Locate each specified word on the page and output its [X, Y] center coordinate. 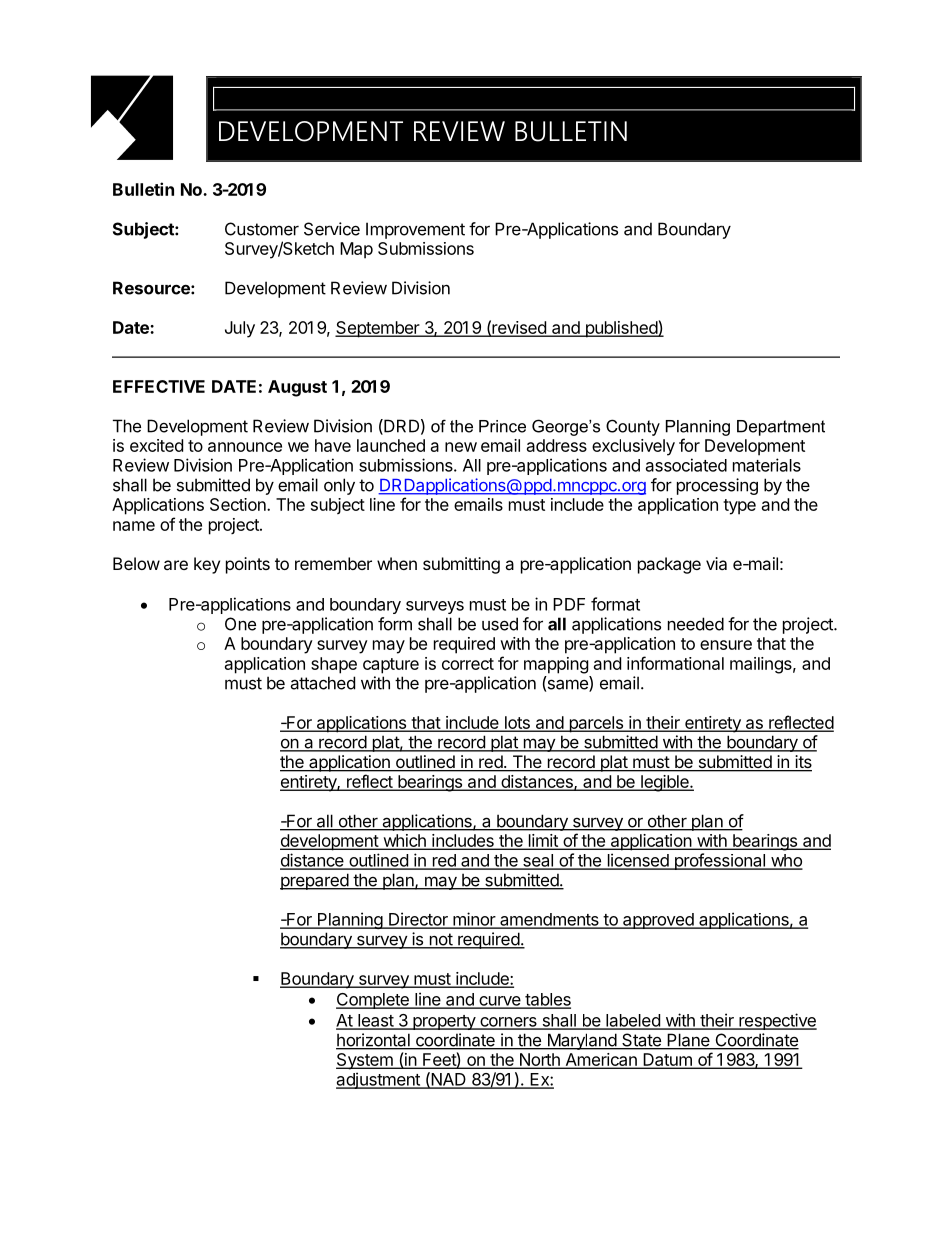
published [621, 329]
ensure [726, 645]
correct [468, 664]
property [444, 1022]
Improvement [415, 230]
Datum [667, 1060]
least [375, 1021]
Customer [262, 229]
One [240, 624]
